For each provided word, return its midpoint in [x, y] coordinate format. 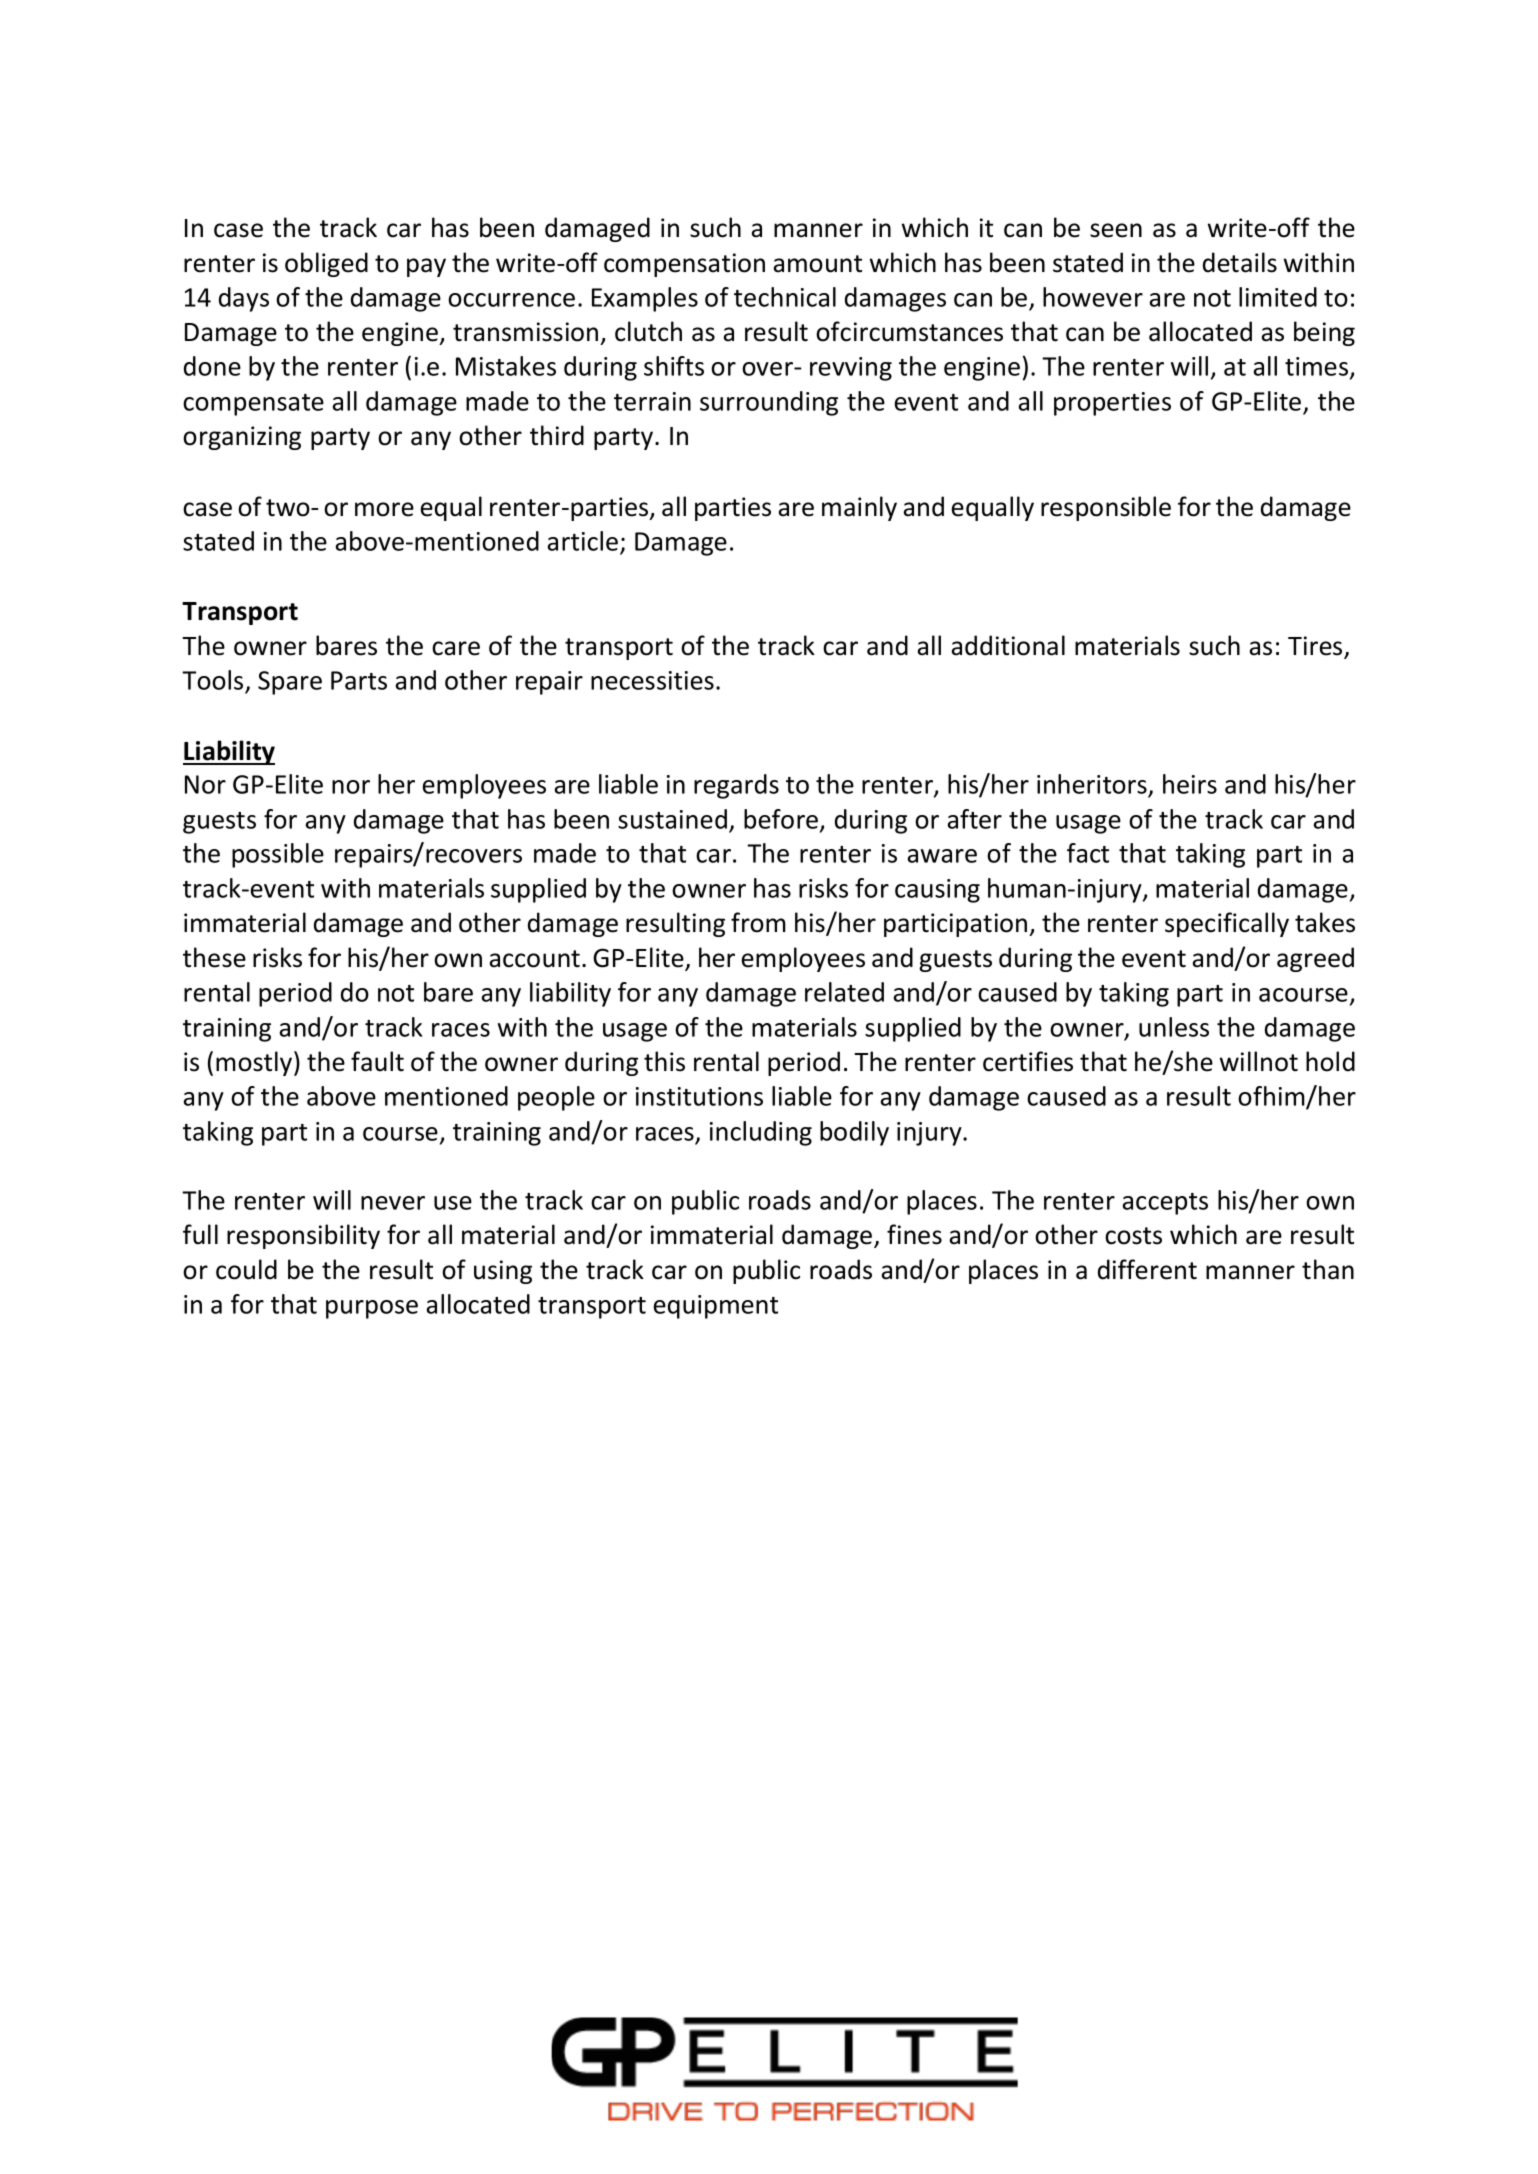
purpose [372, 1309]
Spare [290, 683]
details [1240, 262]
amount [817, 264]
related [844, 992]
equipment [716, 1307]
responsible [1106, 508]
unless [1174, 1027]
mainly [859, 508]
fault [377, 1061]
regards [736, 786]
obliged [326, 264]
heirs [1190, 784]
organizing [242, 438]
